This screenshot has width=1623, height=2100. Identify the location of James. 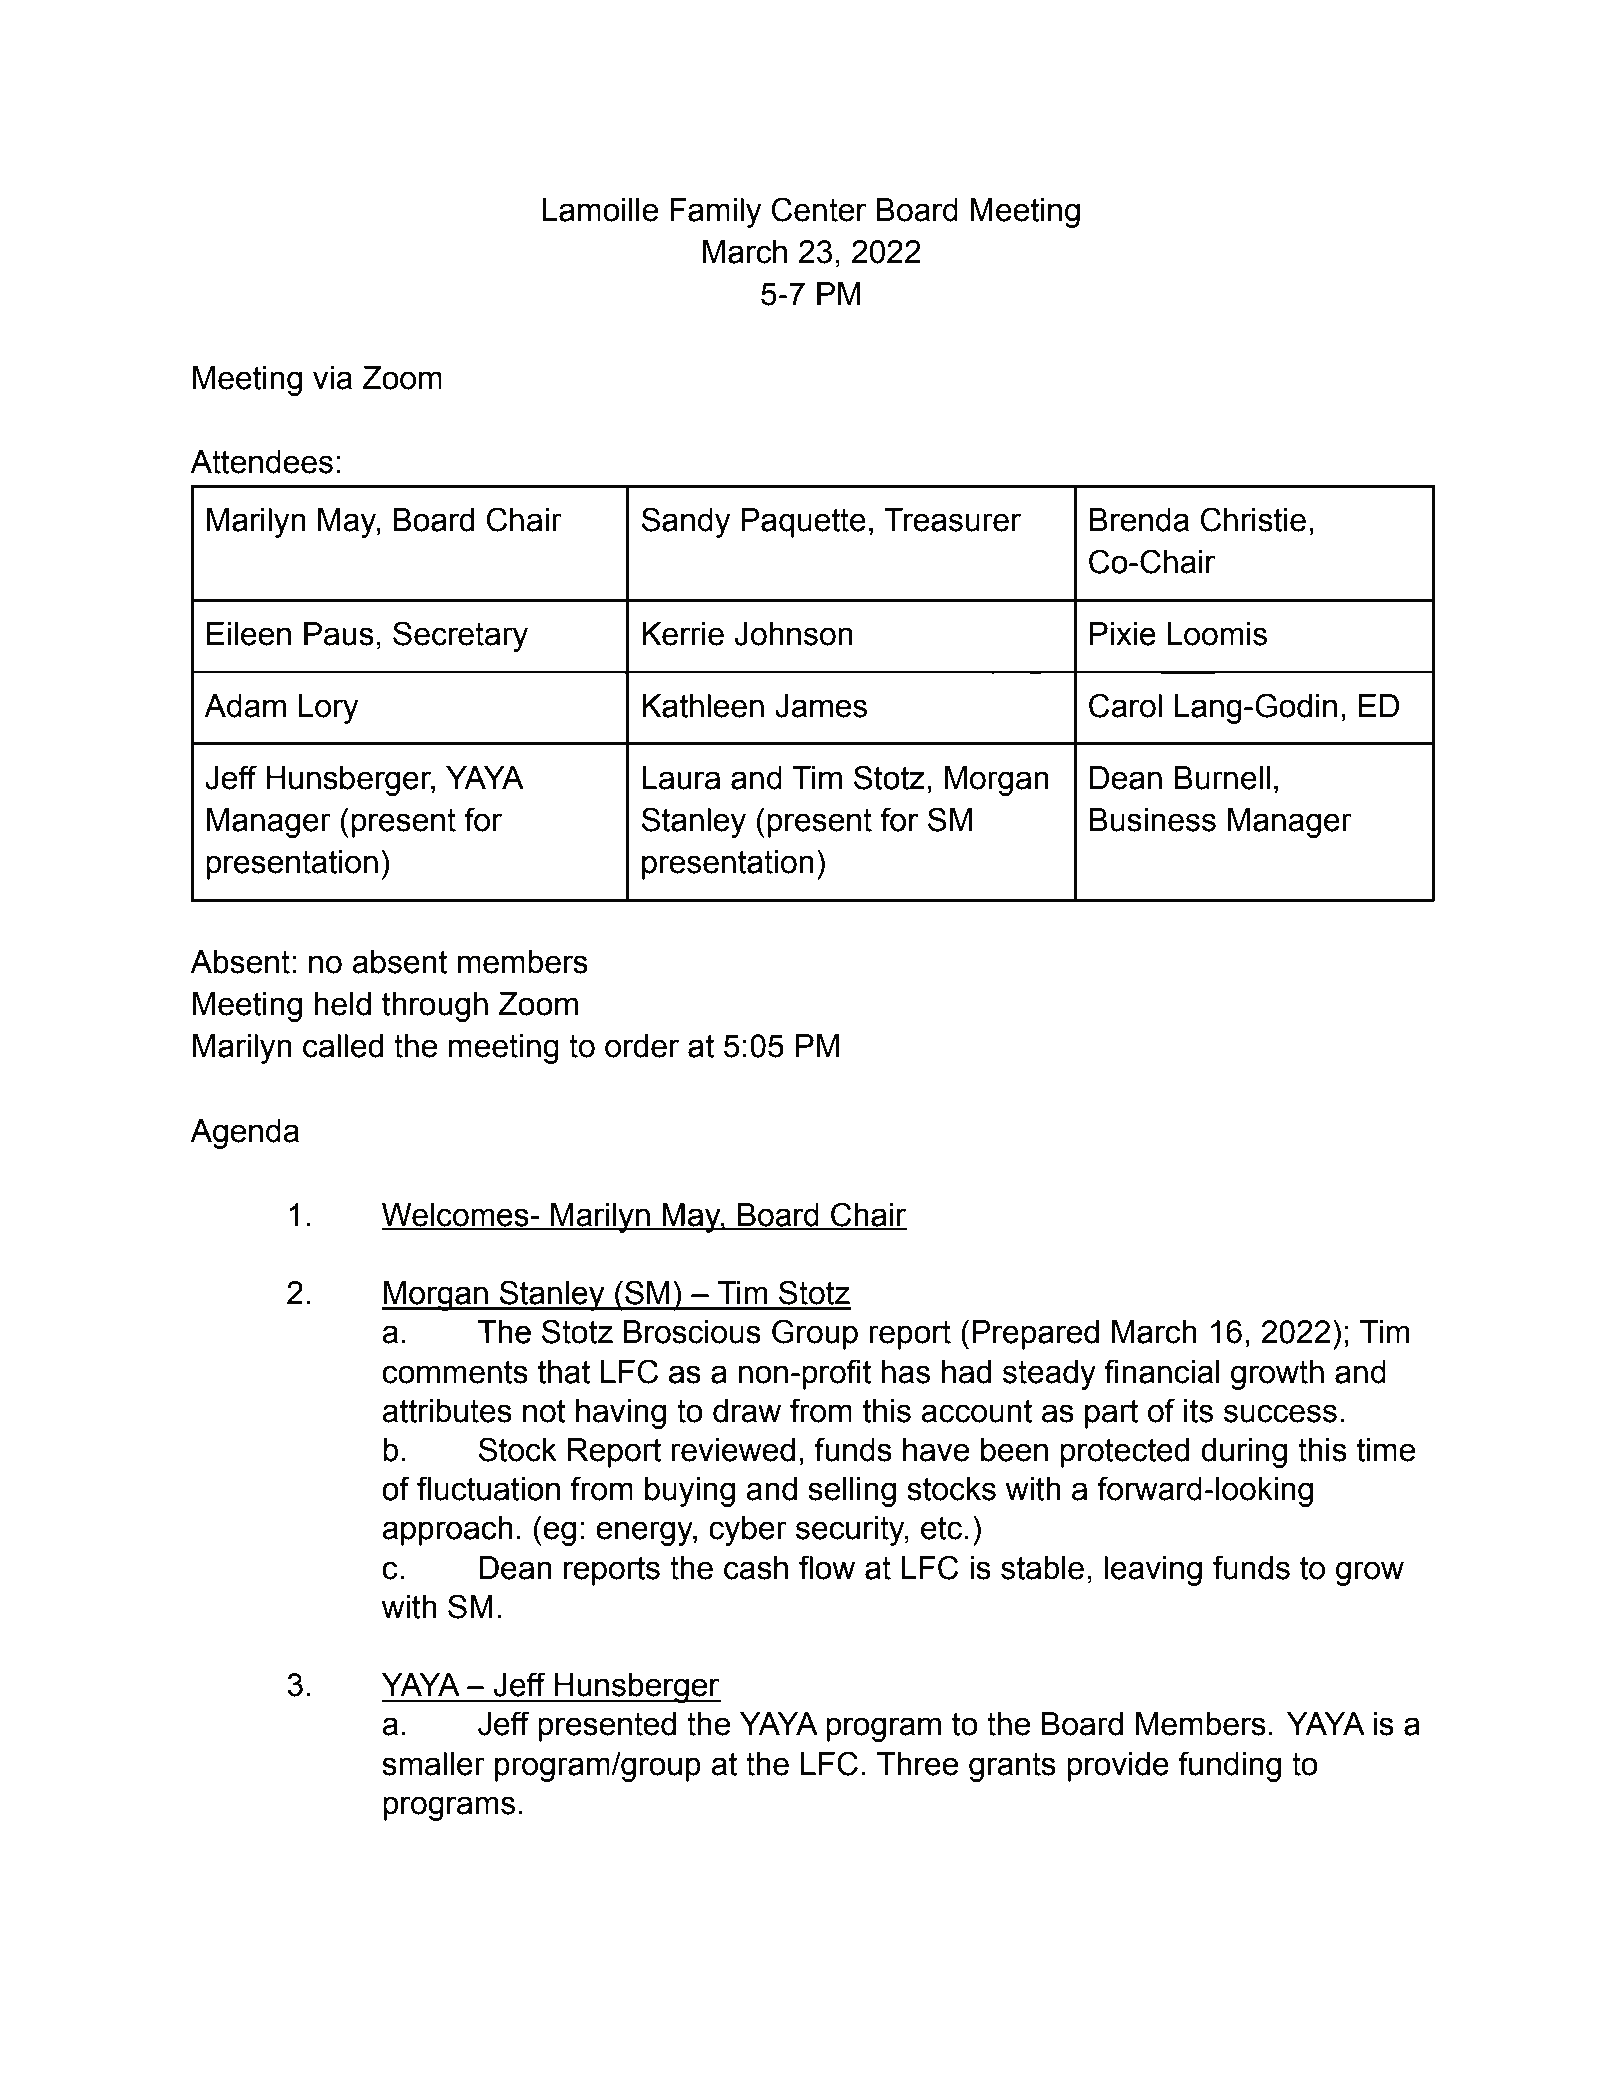
(821, 706).
